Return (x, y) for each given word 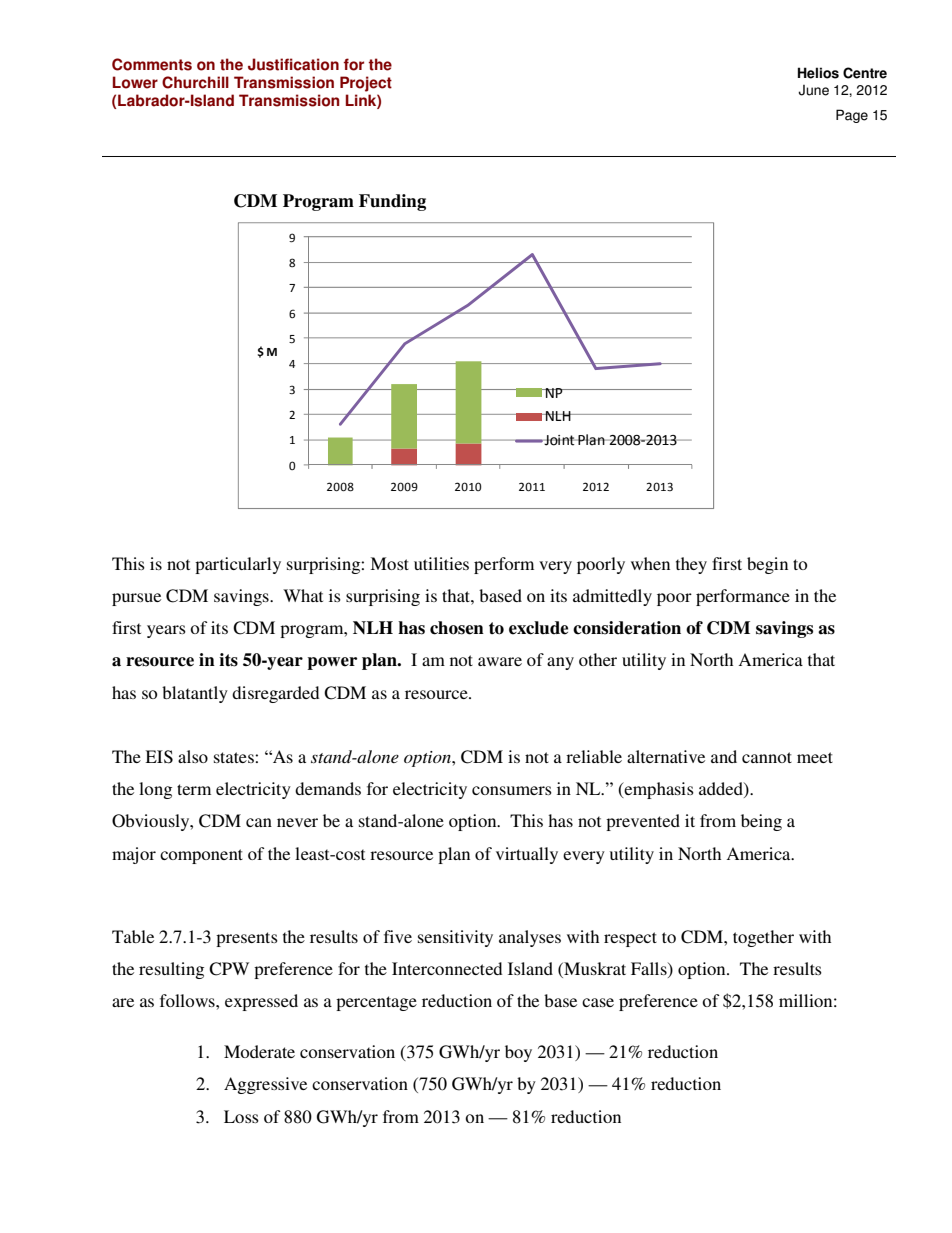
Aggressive (265, 1085)
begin (767, 565)
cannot (767, 757)
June (813, 90)
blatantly (195, 694)
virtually (527, 855)
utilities (441, 563)
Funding (392, 202)
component (201, 856)
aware (500, 661)
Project (366, 84)
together (763, 938)
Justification (293, 64)
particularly (238, 565)
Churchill (195, 82)
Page (852, 116)
